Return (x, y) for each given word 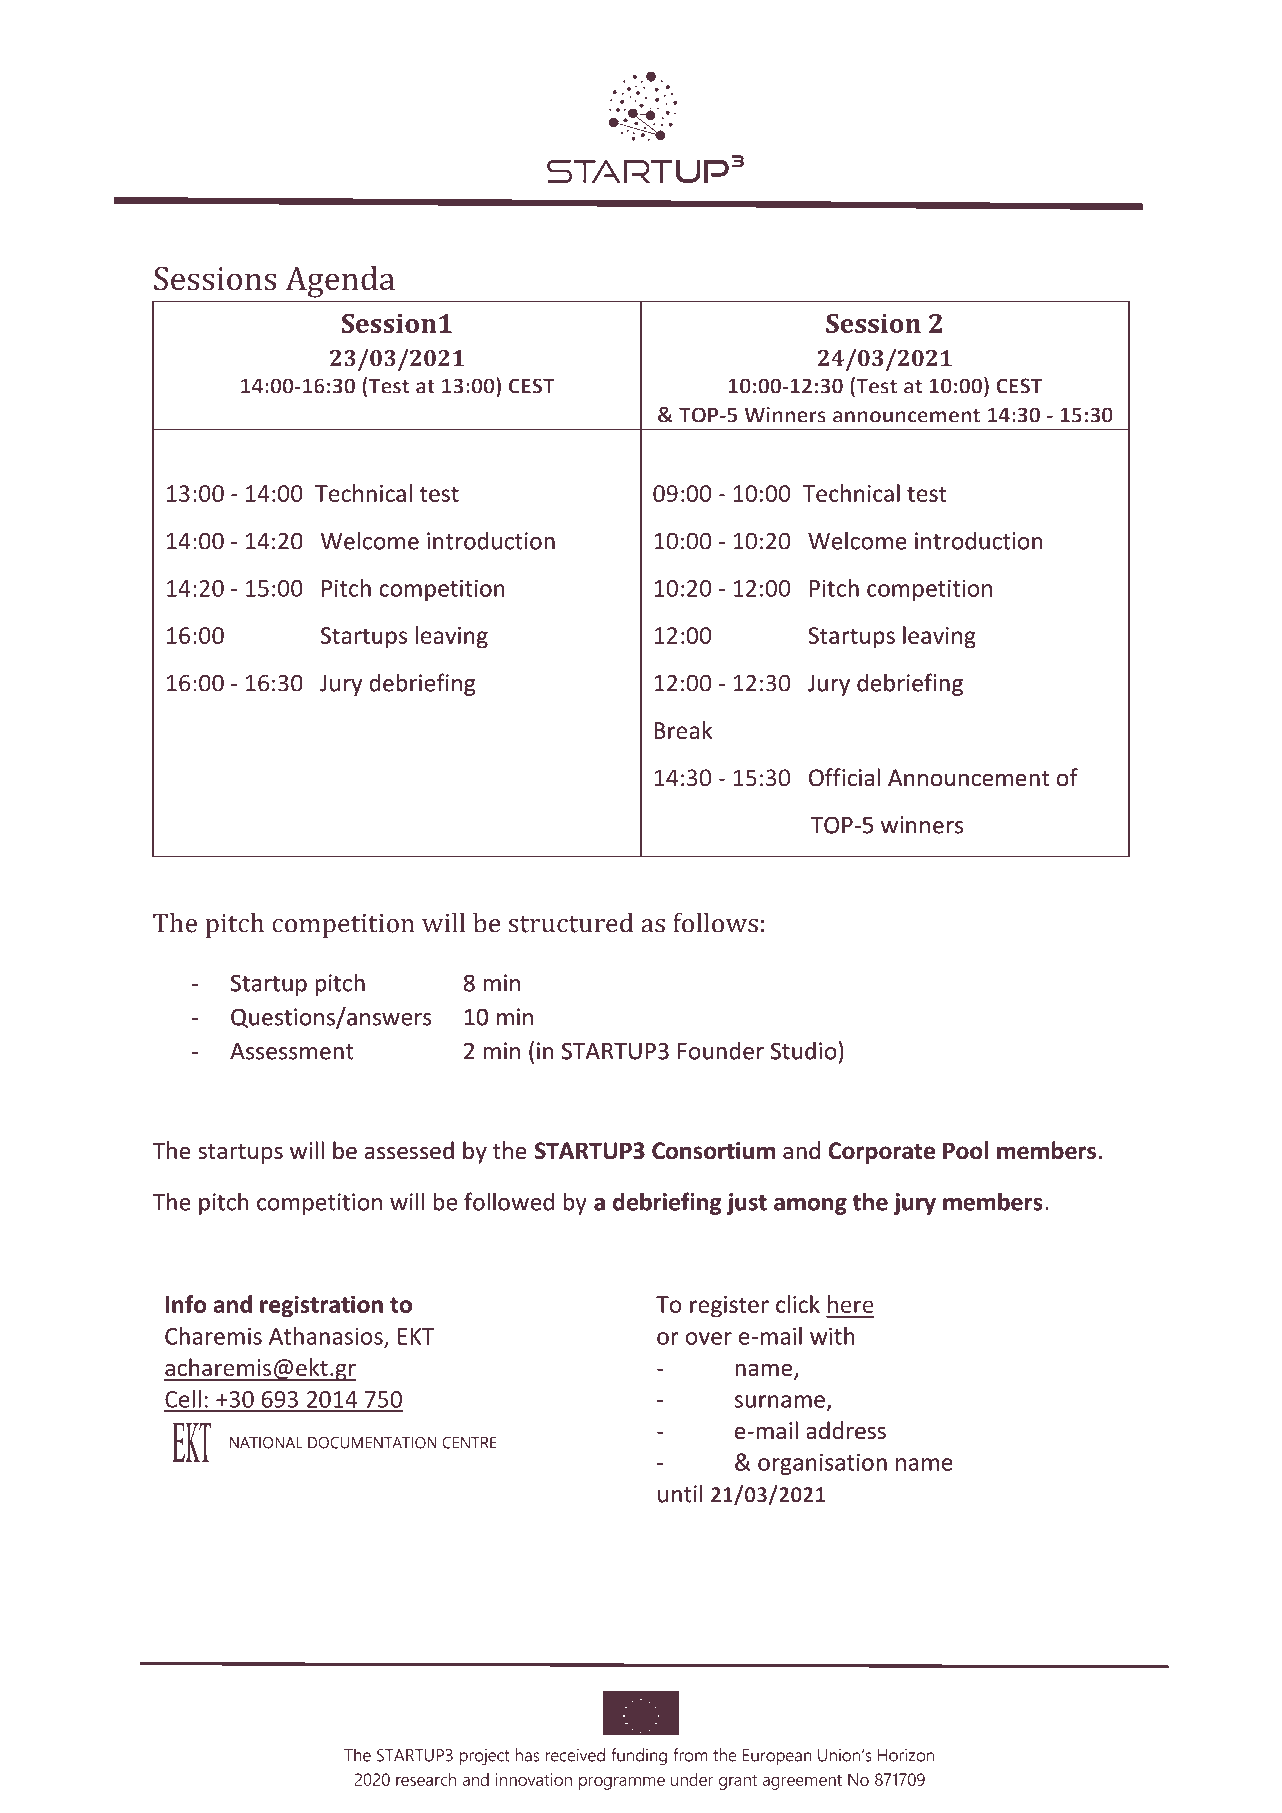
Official (844, 777)
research (426, 1779)
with (832, 1336)
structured (571, 922)
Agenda (340, 282)
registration (321, 1306)
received (575, 1755)
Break (683, 730)
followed (509, 1201)
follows (715, 922)
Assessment (292, 1051)
